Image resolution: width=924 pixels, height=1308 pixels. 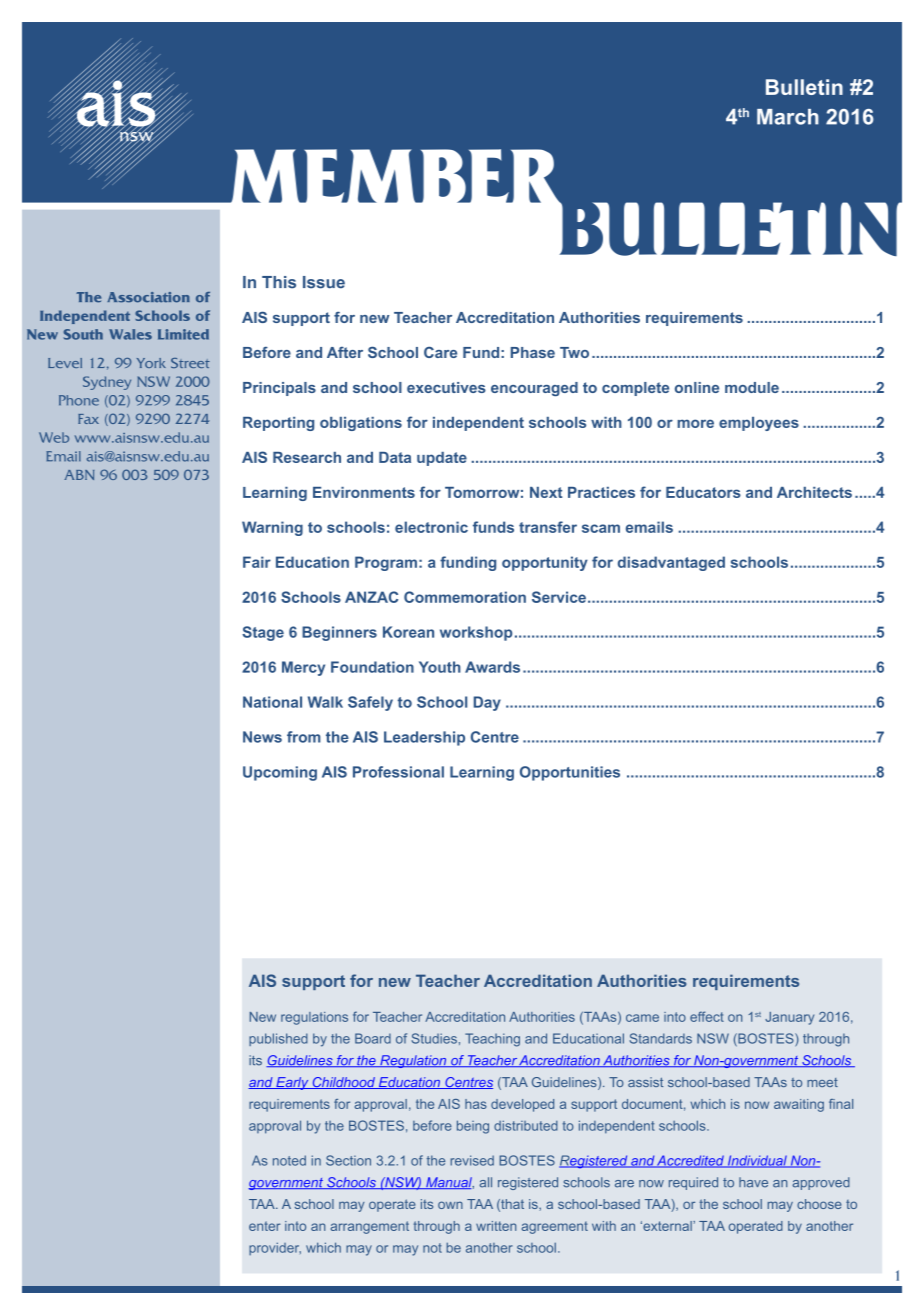 What do you see at coordinates (148, 297) in the screenshot?
I see `Association` at bounding box center [148, 297].
